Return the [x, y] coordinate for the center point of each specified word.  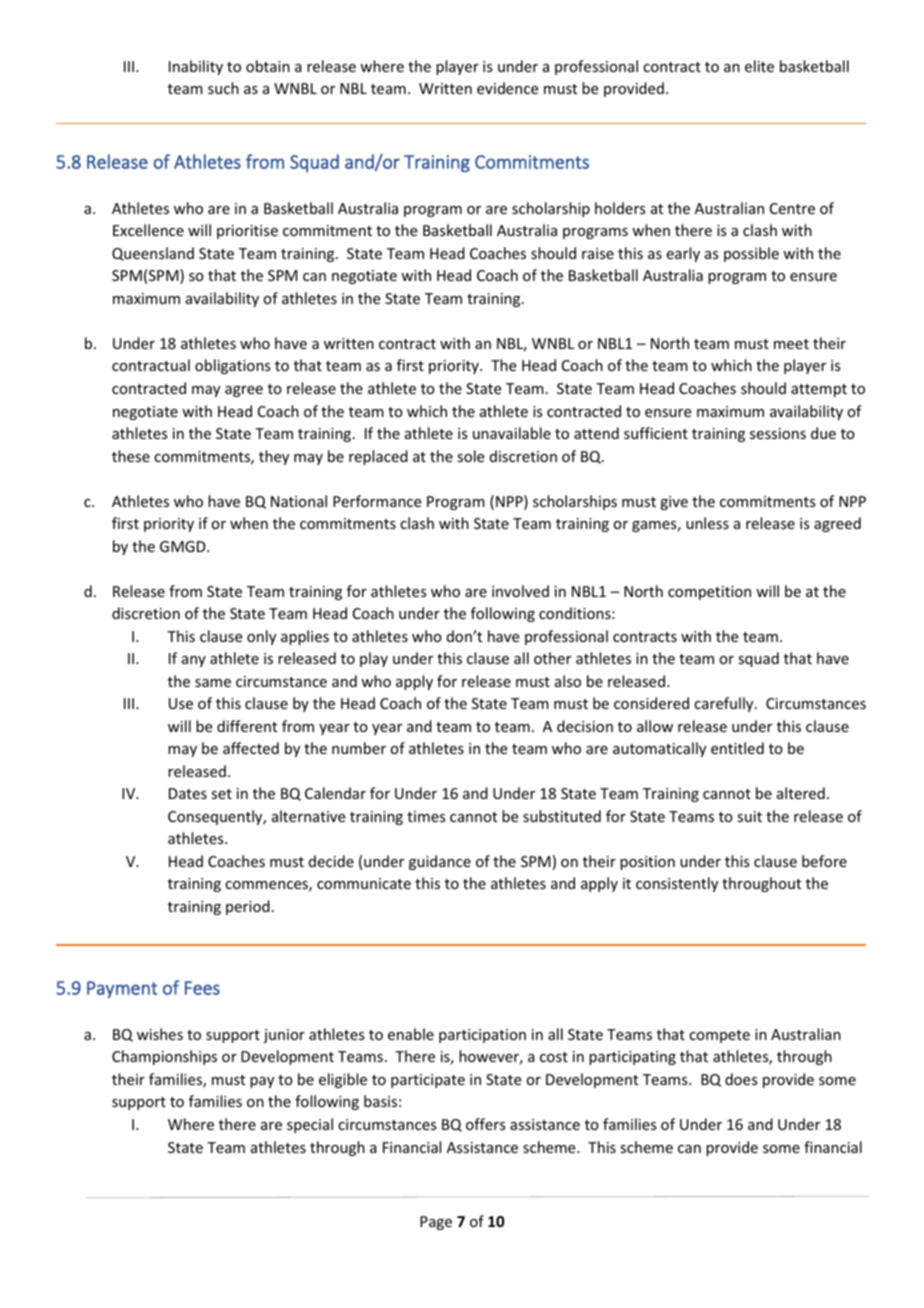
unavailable [512, 433]
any [194, 661]
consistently [677, 884]
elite [759, 66]
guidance [440, 862]
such [223, 88]
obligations [232, 366]
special [310, 1125]
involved [520, 591]
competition [709, 593]
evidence [507, 88]
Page [436, 1223]
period [248, 907]
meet [791, 344]
